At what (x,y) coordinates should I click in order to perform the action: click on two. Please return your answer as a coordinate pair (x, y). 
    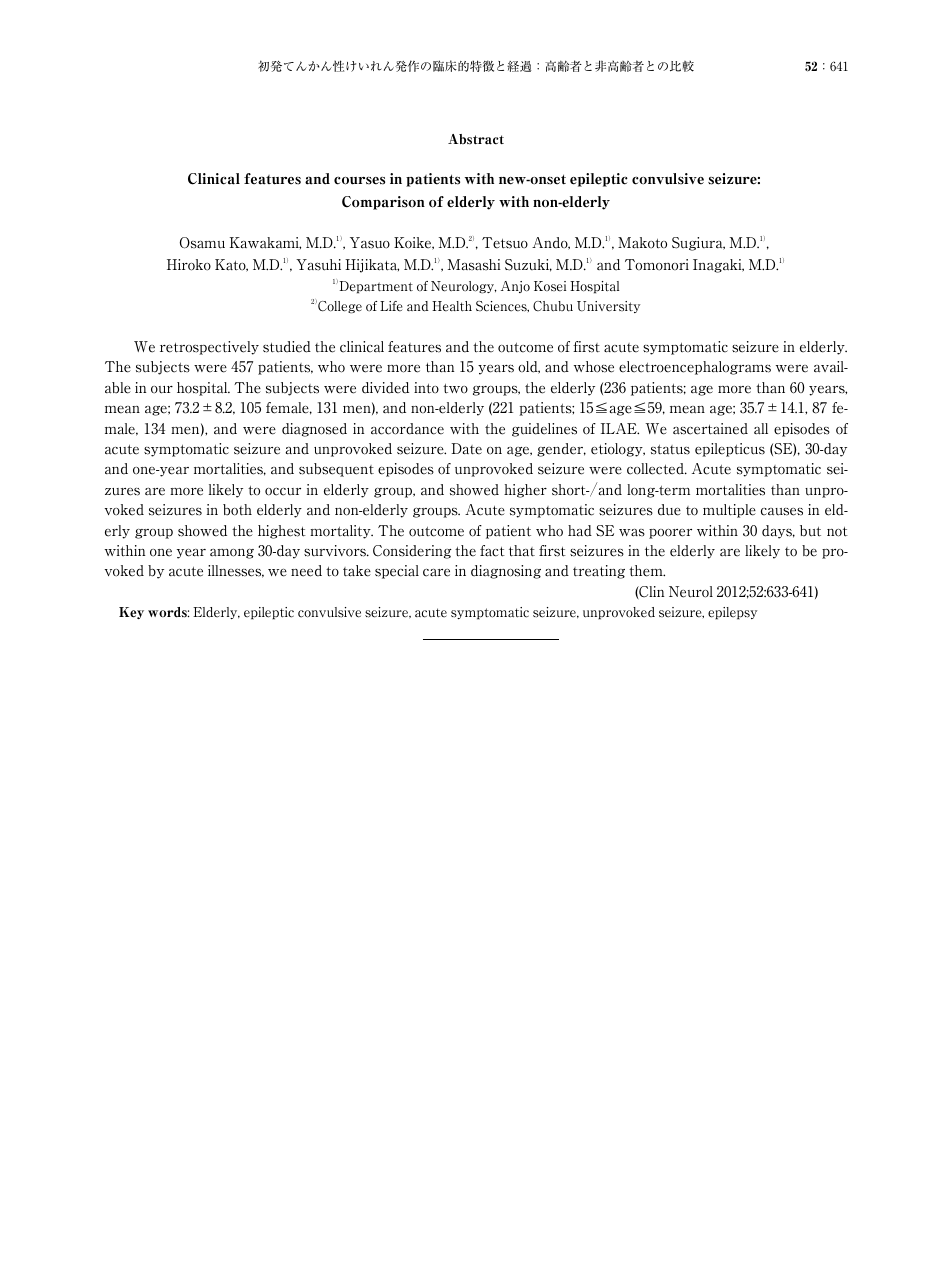
    Looking at the image, I should click on (455, 389).
